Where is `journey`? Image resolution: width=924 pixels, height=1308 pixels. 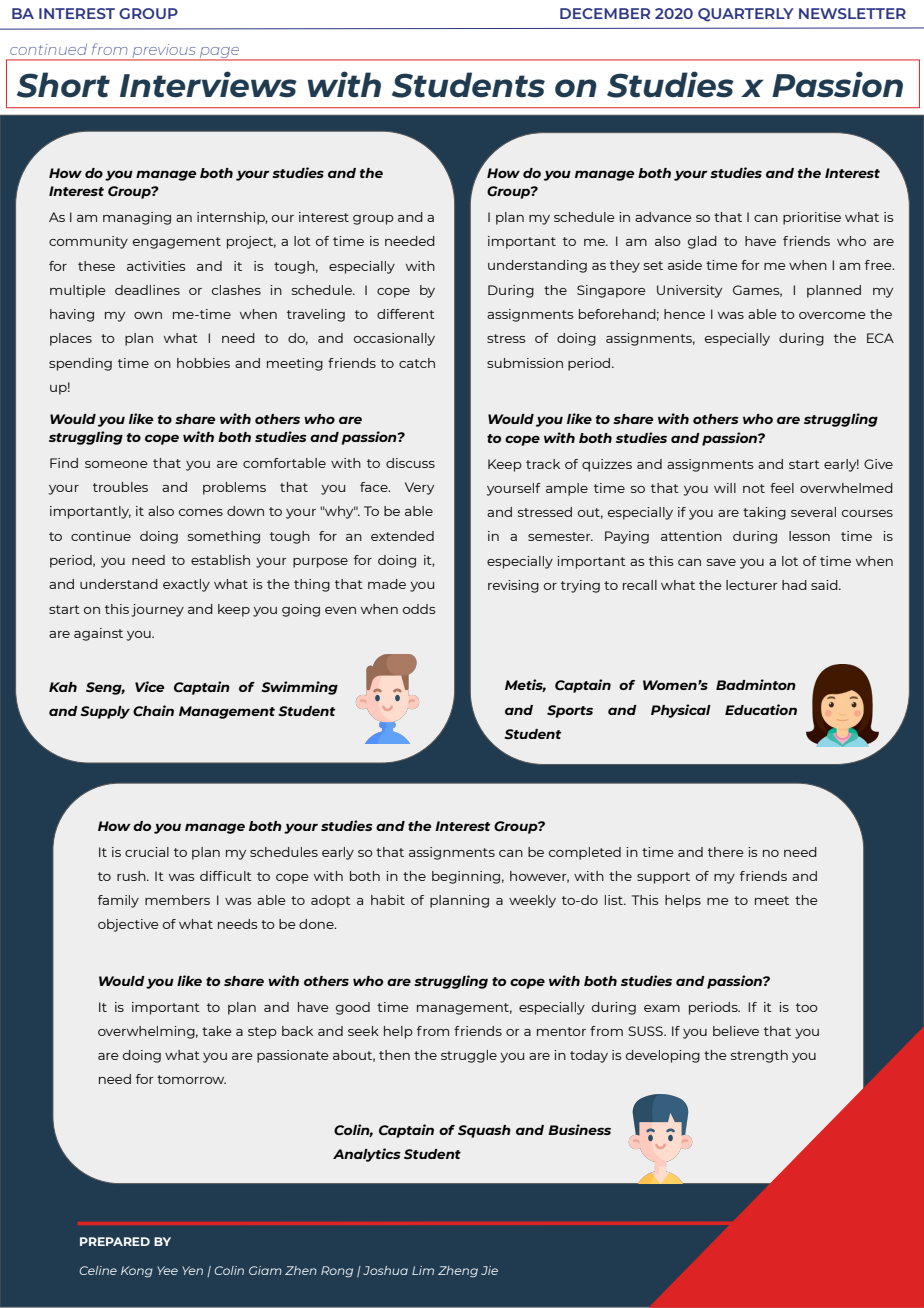
journey is located at coordinates (157, 610).
